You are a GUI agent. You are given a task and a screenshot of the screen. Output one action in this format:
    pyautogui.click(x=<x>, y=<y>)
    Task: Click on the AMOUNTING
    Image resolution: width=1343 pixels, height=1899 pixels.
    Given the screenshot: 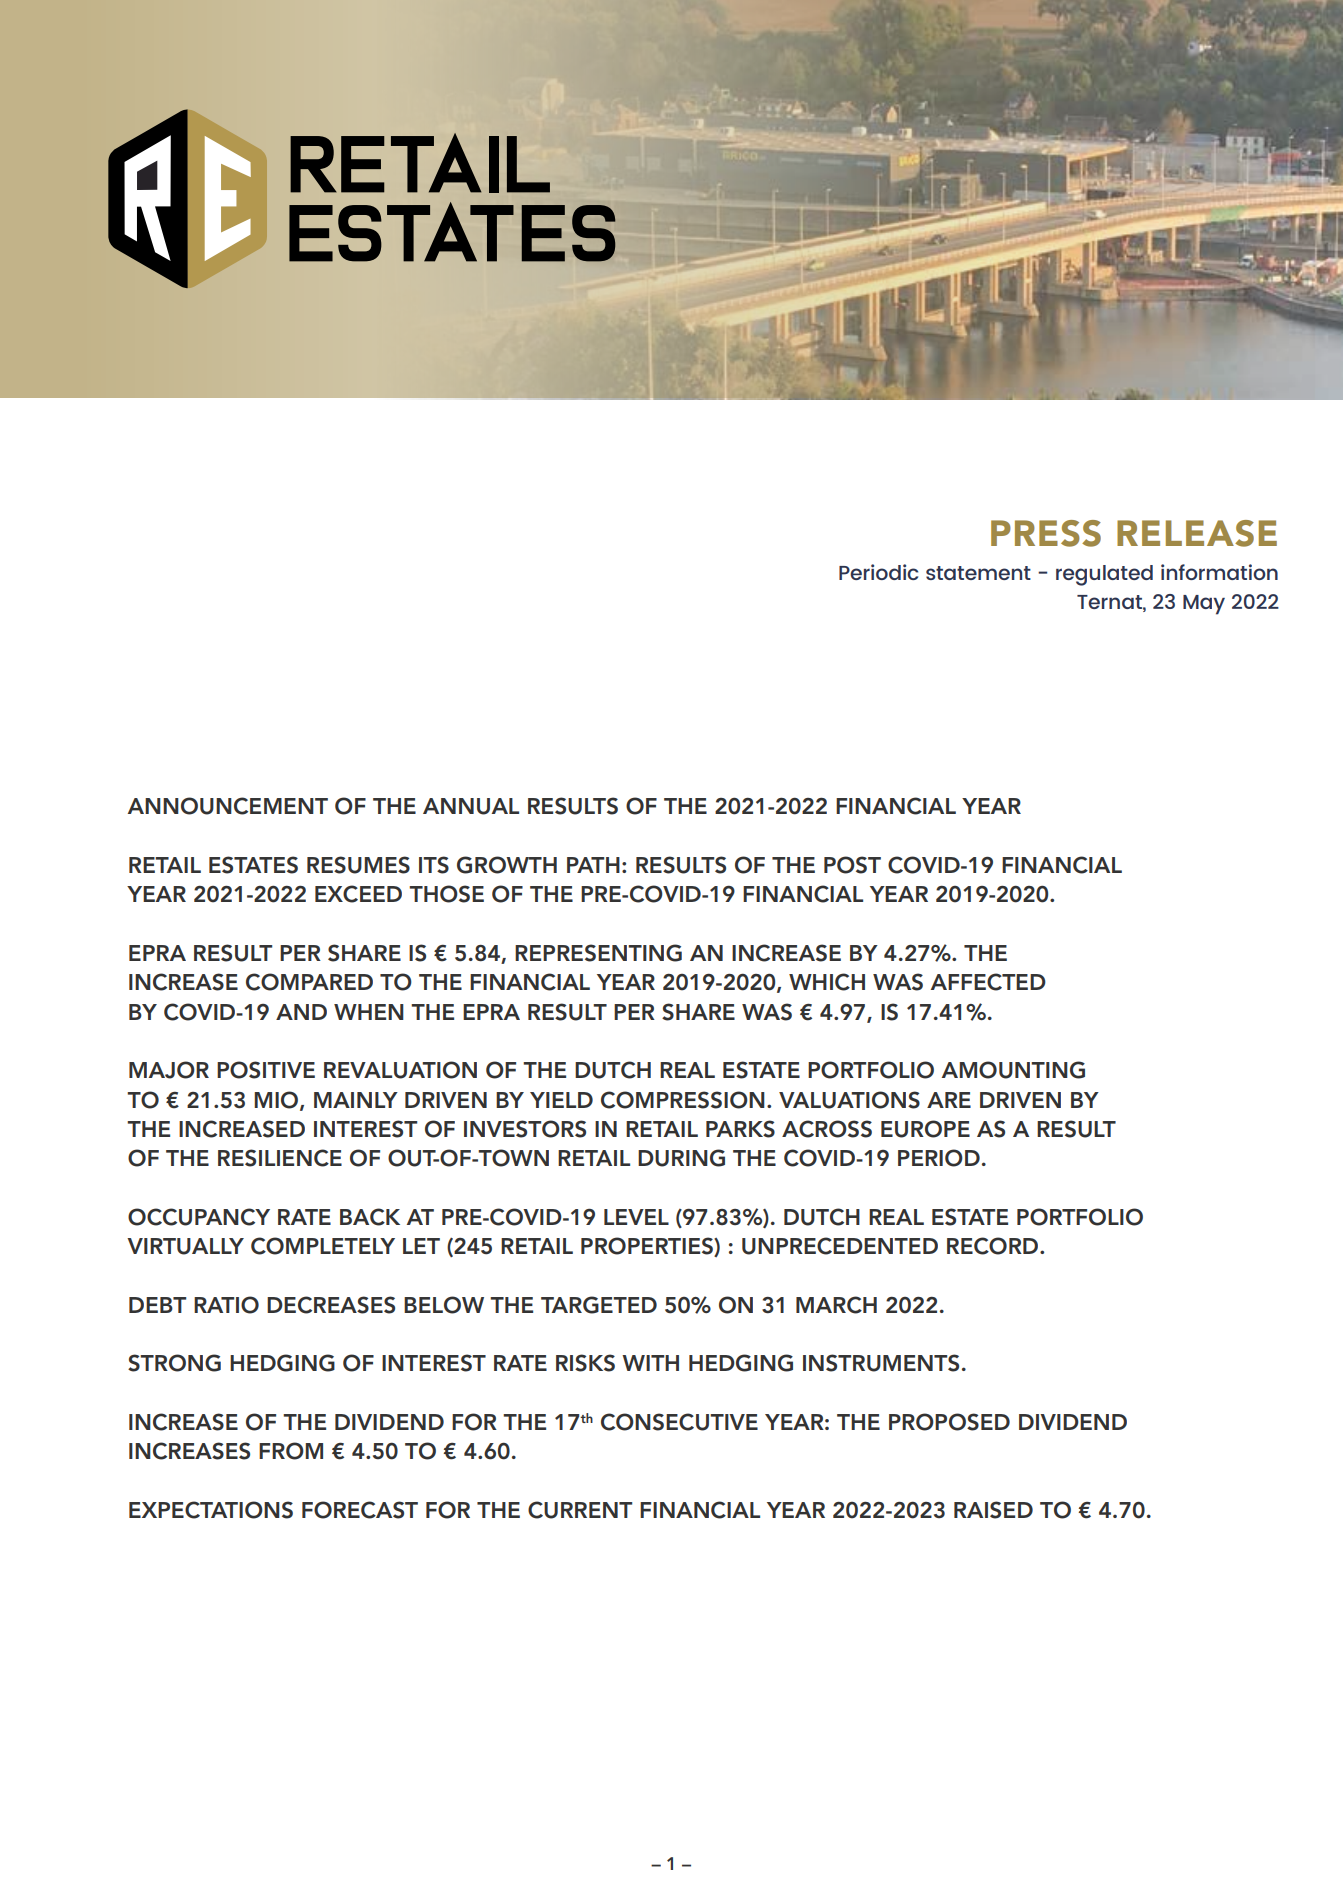 What is the action you would take?
    pyautogui.click(x=1013, y=1070)
